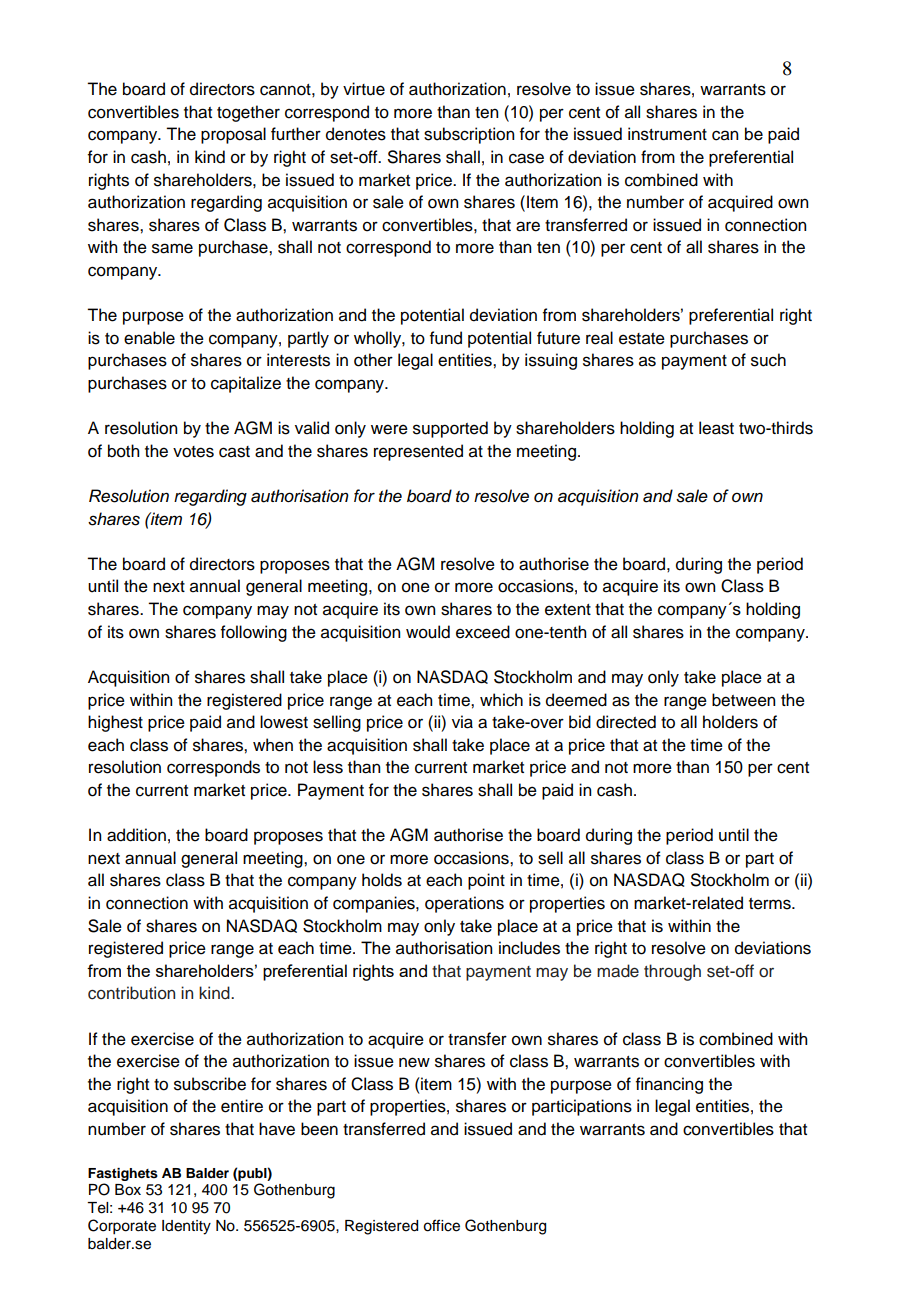  Describe the element at coordinates (233, 135) in the document. I see `proposal` at that location.
